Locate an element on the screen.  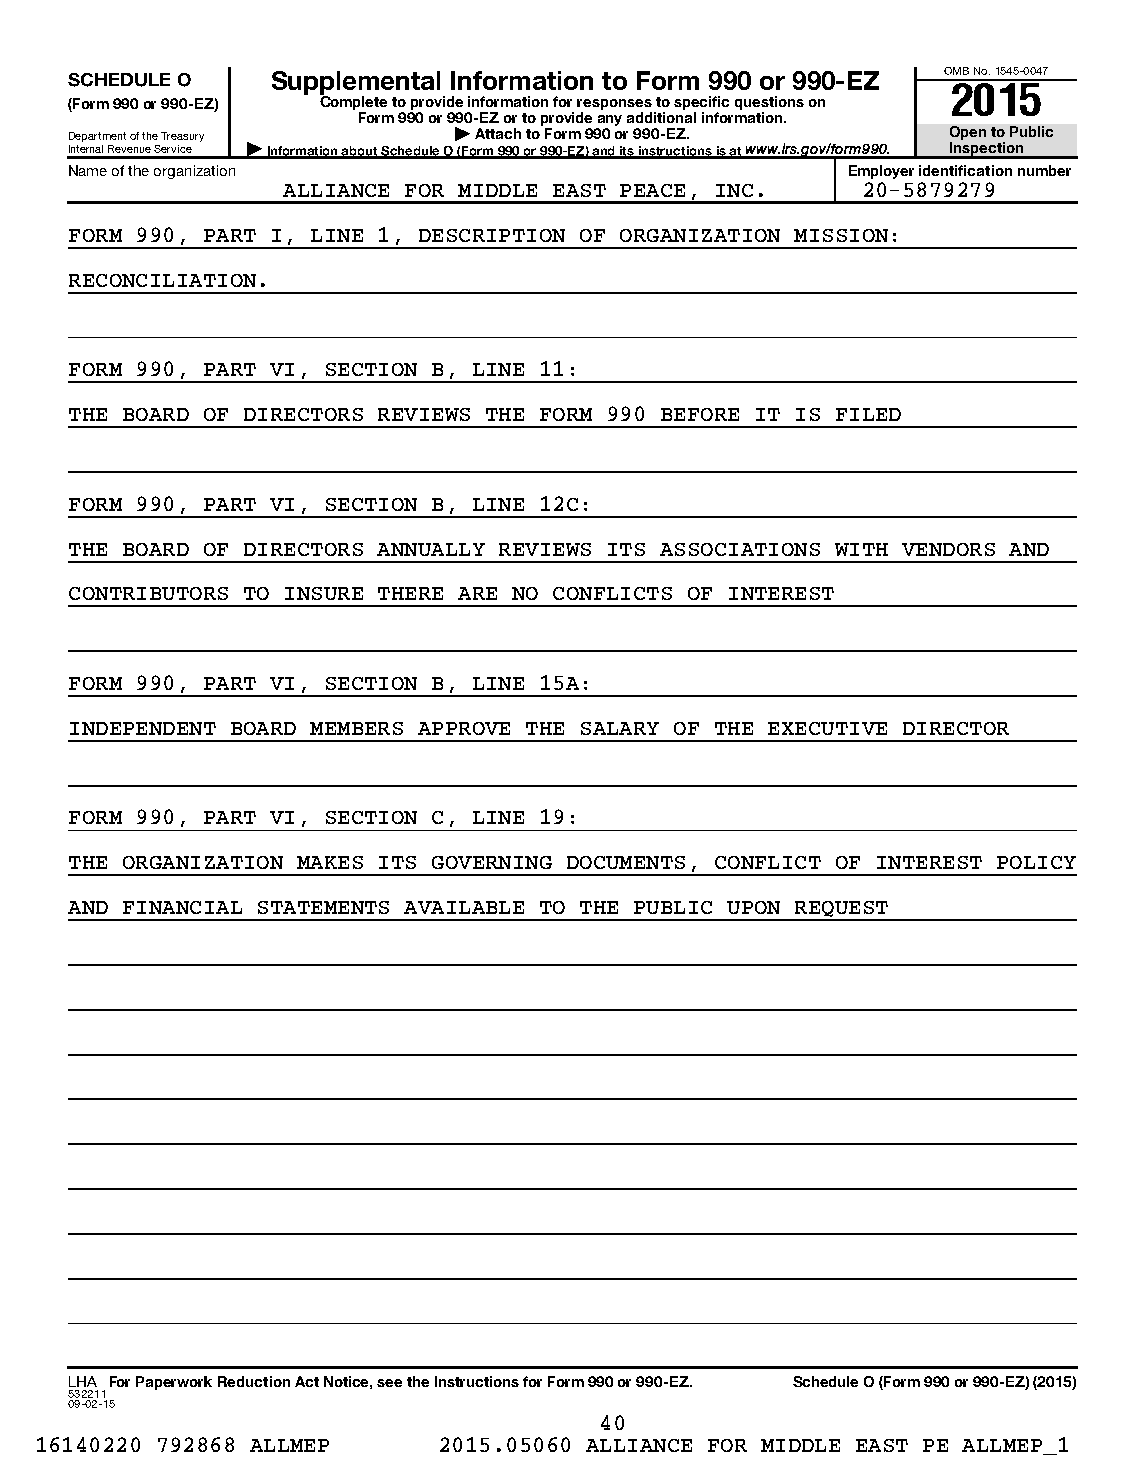
INDEPENDENT is located at coordinates (143, 728).
